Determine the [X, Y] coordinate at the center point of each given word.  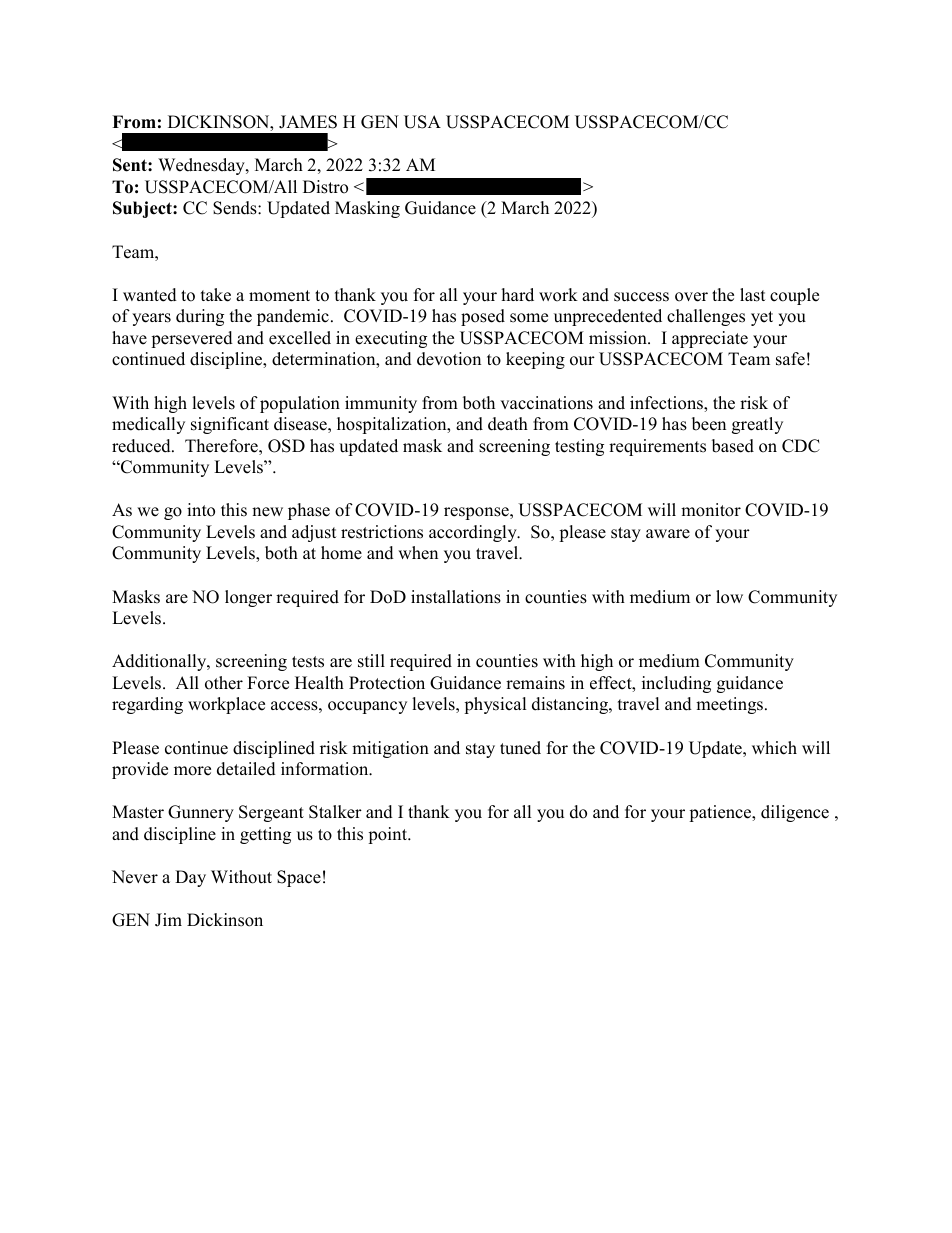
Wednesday [202, 166]
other [224, 683]
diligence [795, 813]
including [676, 684]
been [709, 424]
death [508, 424]
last [752, 295]
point [389, 835]
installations [456, 597]
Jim [168, 920]
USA [422, 122]
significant [230, 425]
